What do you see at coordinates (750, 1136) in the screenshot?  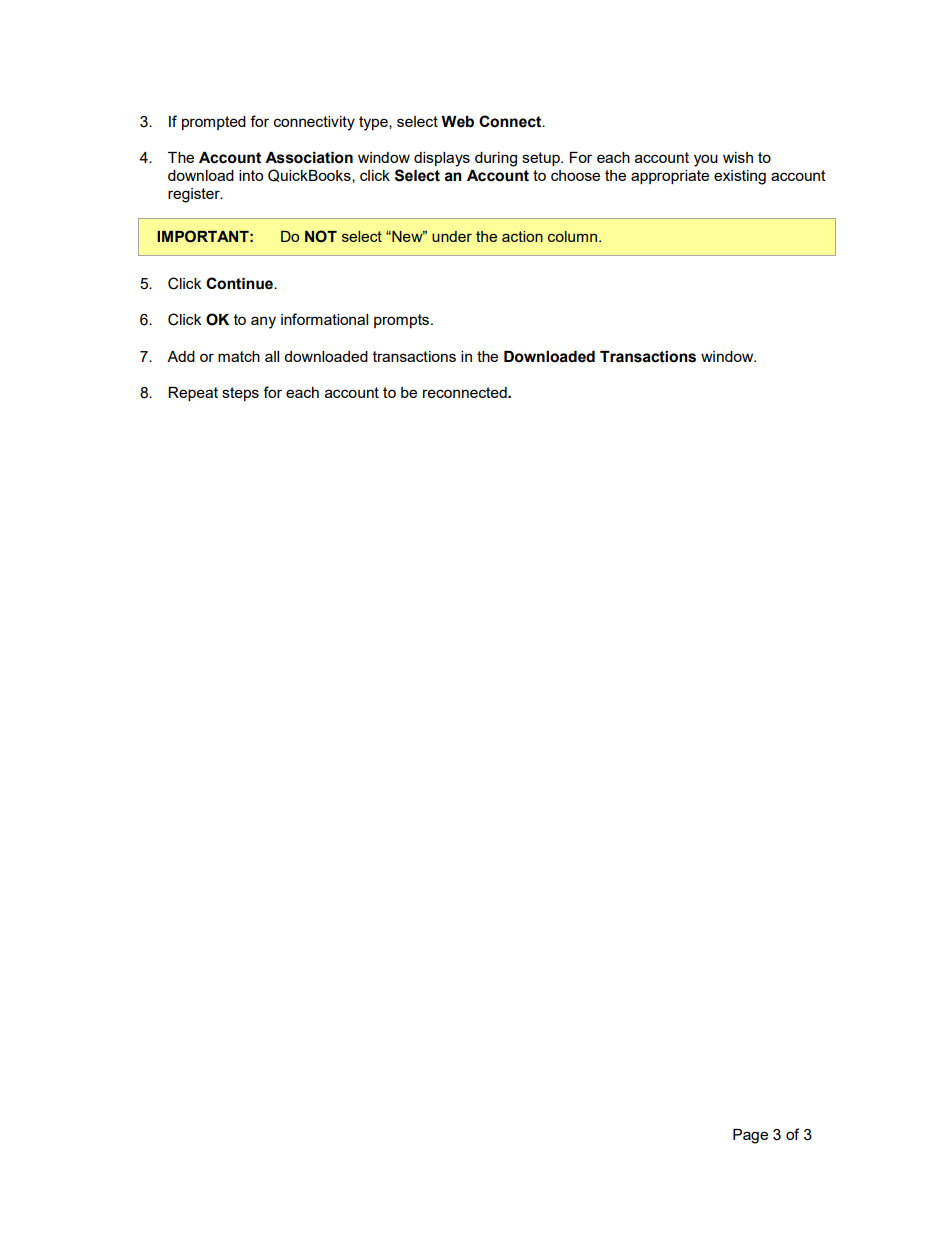 I see `Page` at bounding box center [750, 1136].
